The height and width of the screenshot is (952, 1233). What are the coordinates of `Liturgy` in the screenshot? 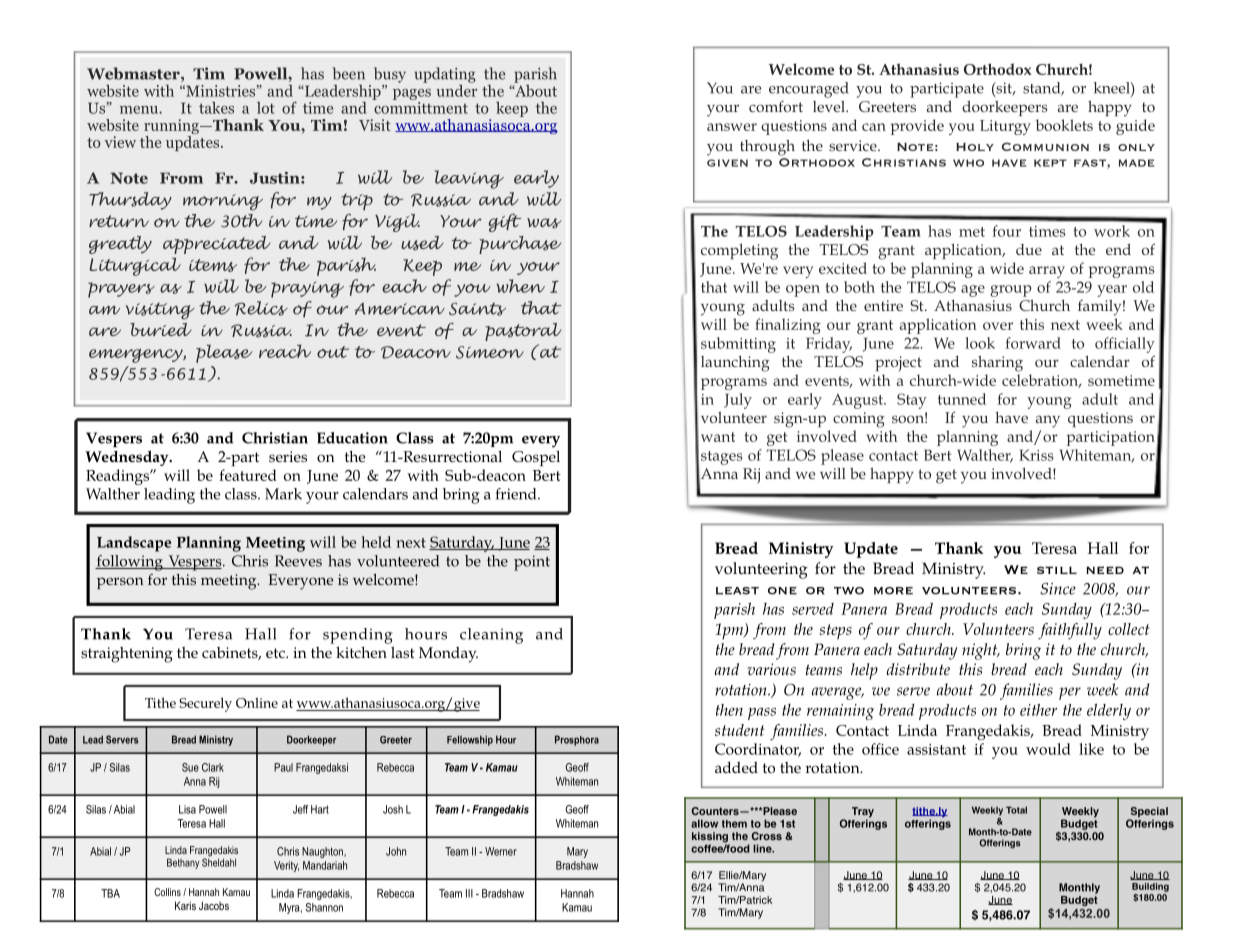 It's located at (1005, 127).
